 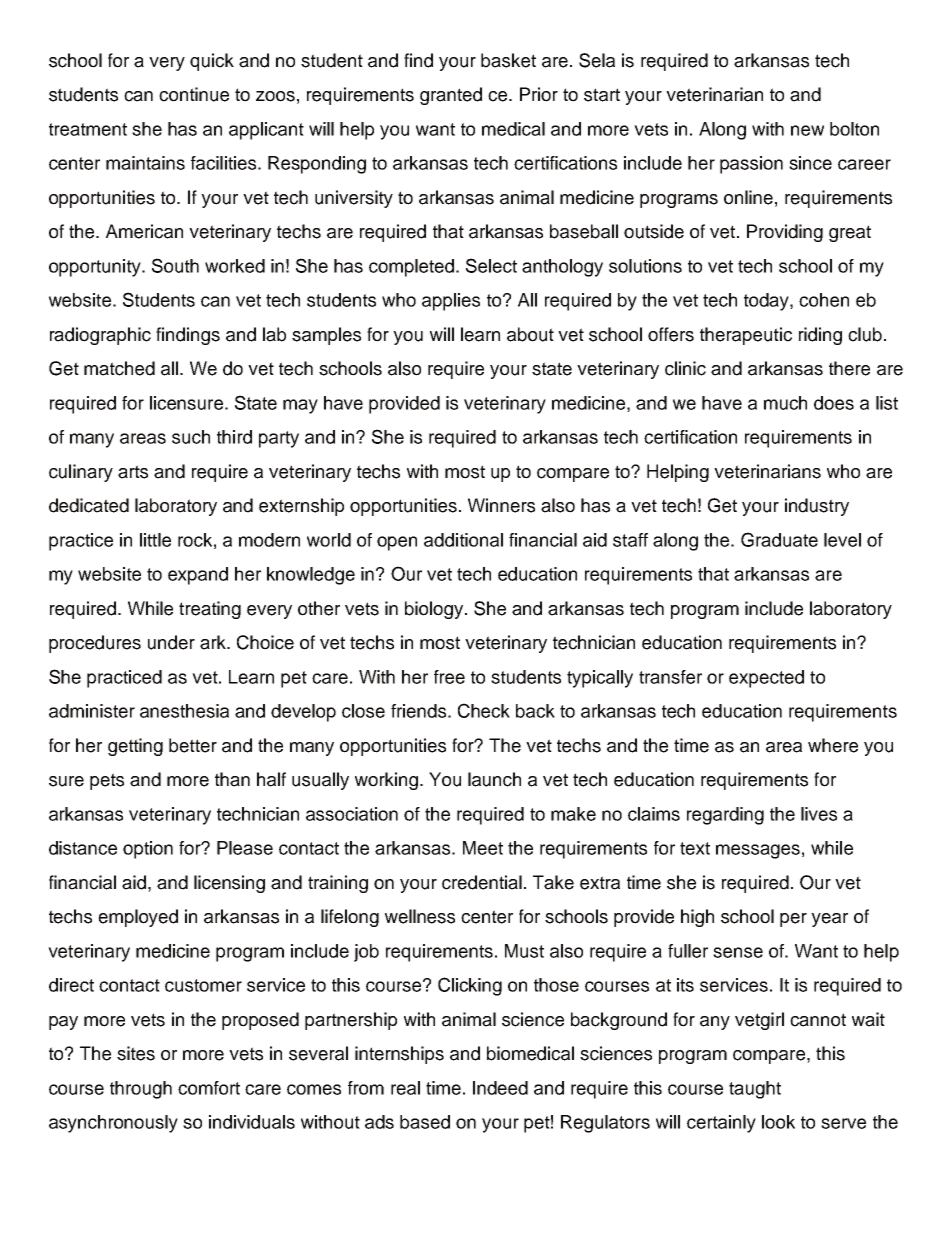 What do you see at coordinates (779, 539) in the screenshot?
I see `Graduate` at bounding box center [779, 539].
